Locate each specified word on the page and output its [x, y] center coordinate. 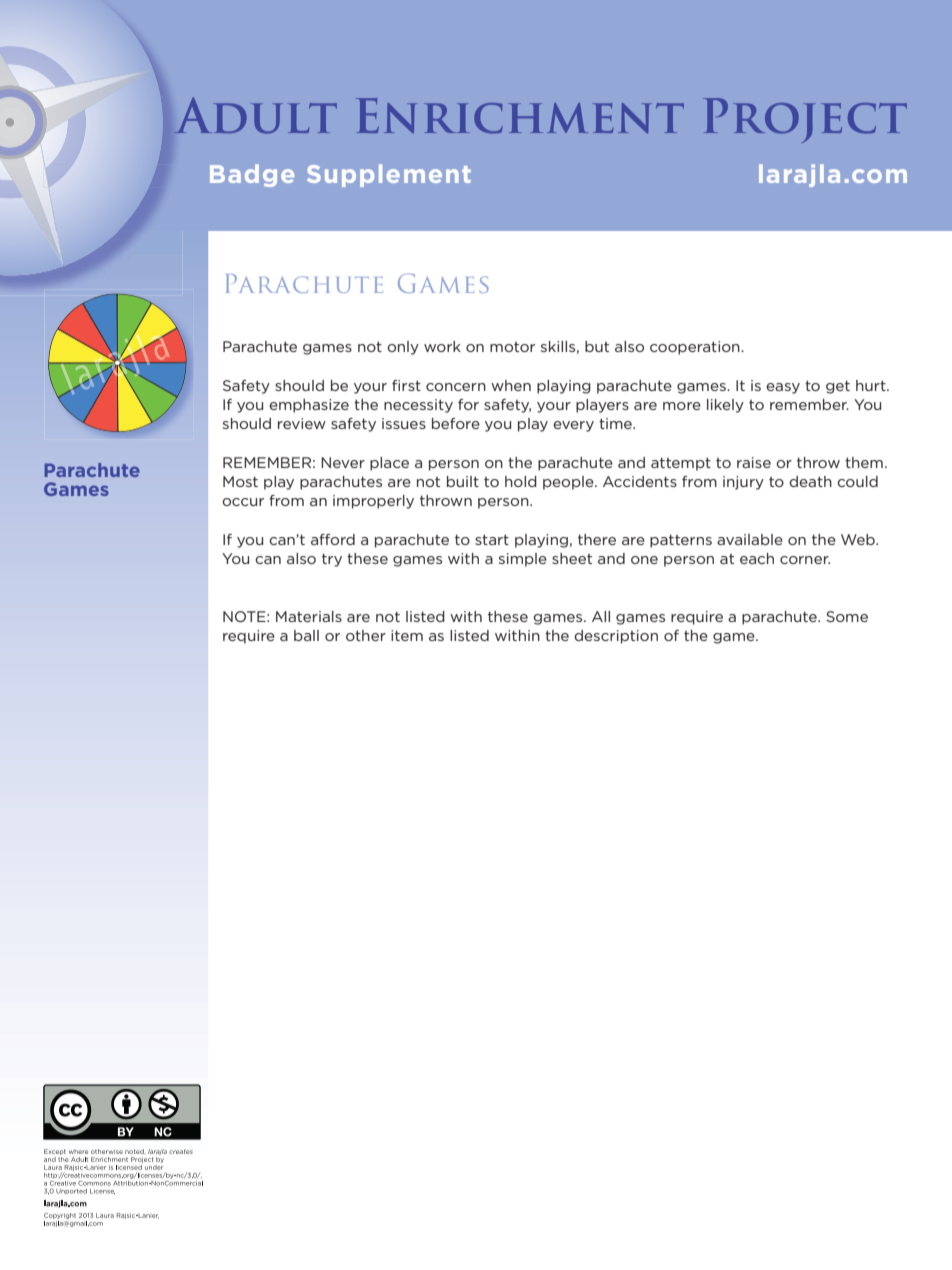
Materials [309, 616]
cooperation [696, 348]
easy [783, 388]
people [569, 483]
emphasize [309, 406]
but [597, 346]
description [616, 637]
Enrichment [520, 116]
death [810, 481]
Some [847, 616]
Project [805, 120]
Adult [256, 115]
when [511, 385]
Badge [252, 175]
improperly [373, 502]
